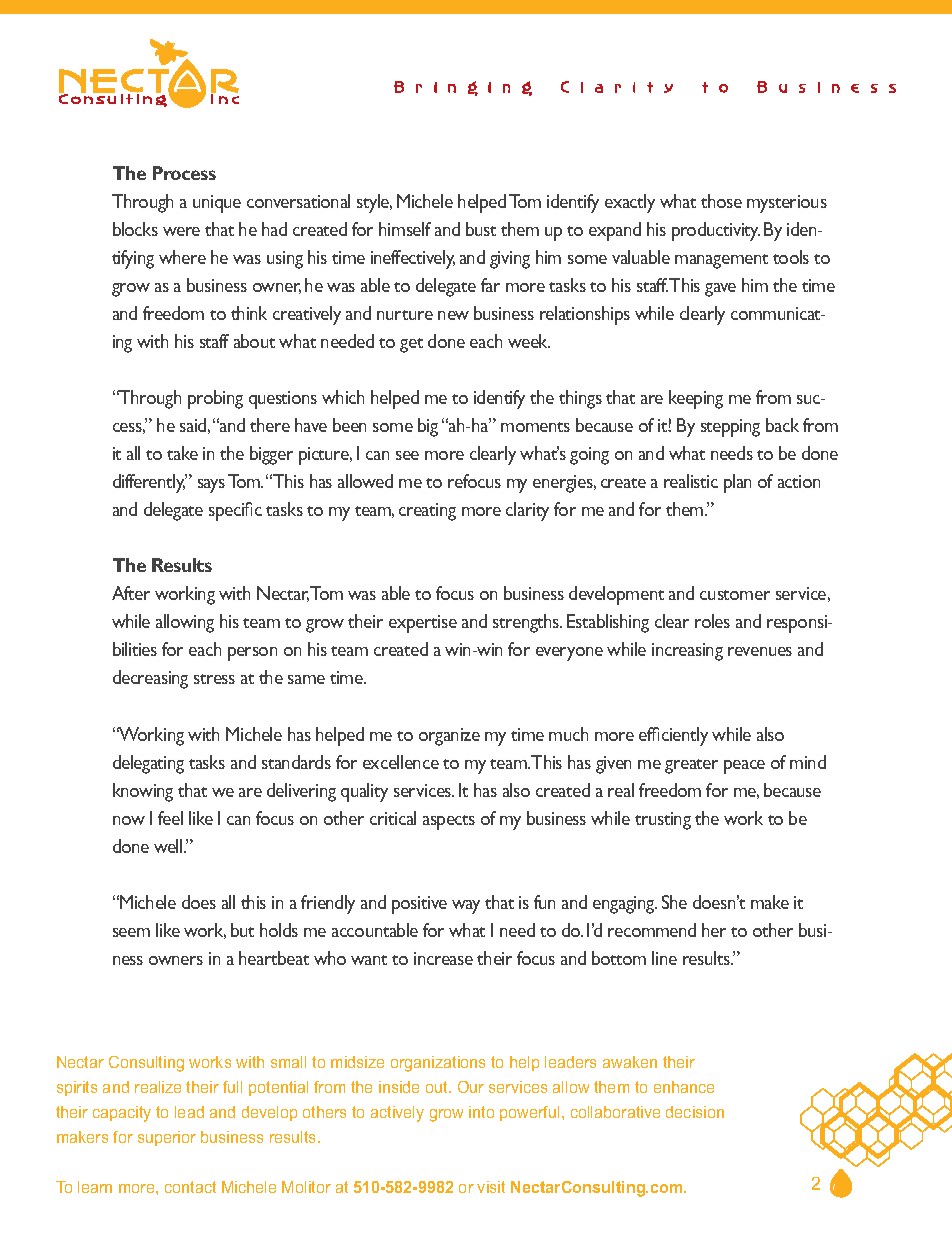 The height and width of the screenshot is (1233, 952). Describe the element at coordinates (181, 231) in the screenshot. I see `were` at that location.
